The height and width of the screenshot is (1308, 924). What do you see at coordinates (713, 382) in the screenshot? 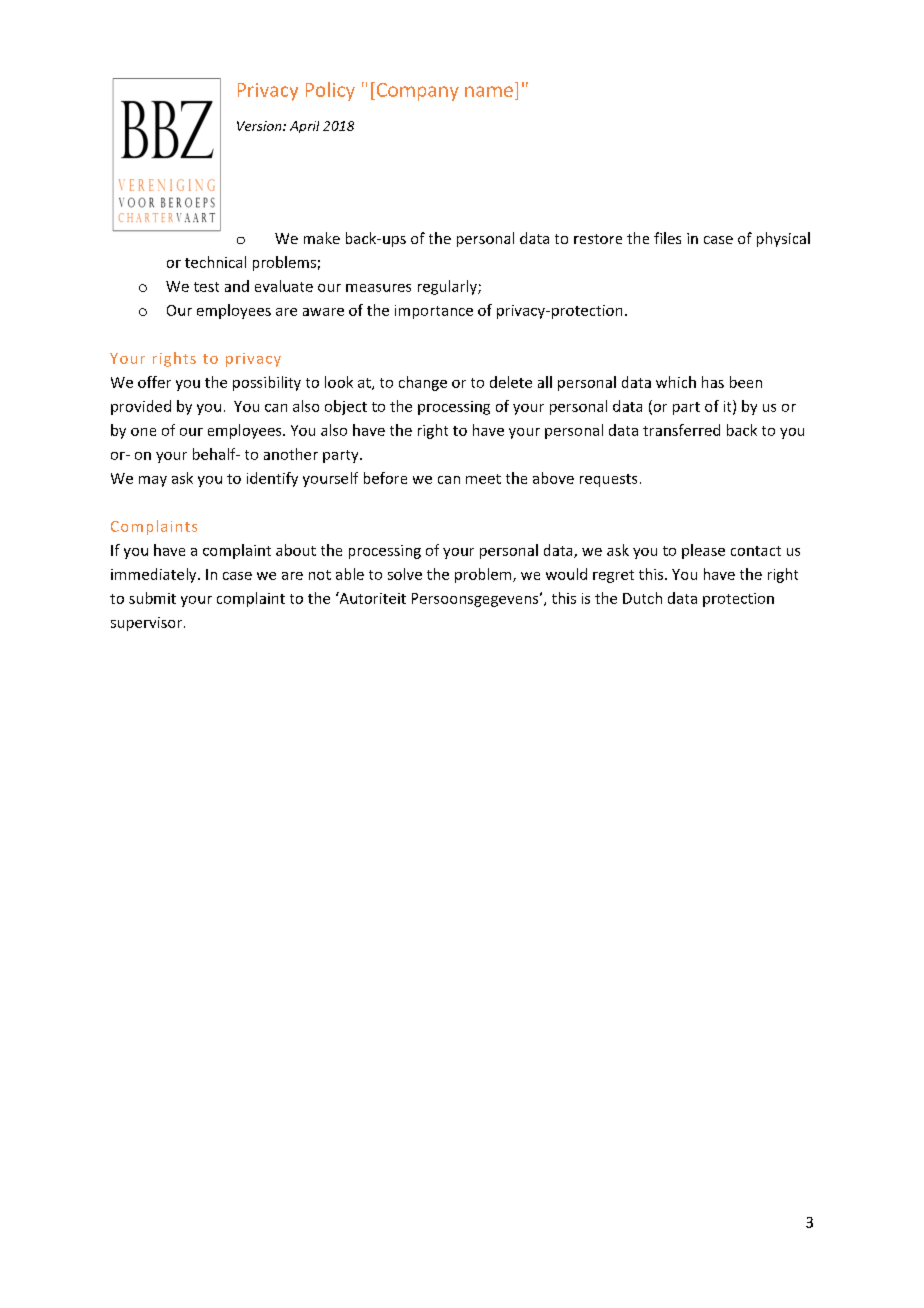
I see `has` at bounding box center [713, 382].
